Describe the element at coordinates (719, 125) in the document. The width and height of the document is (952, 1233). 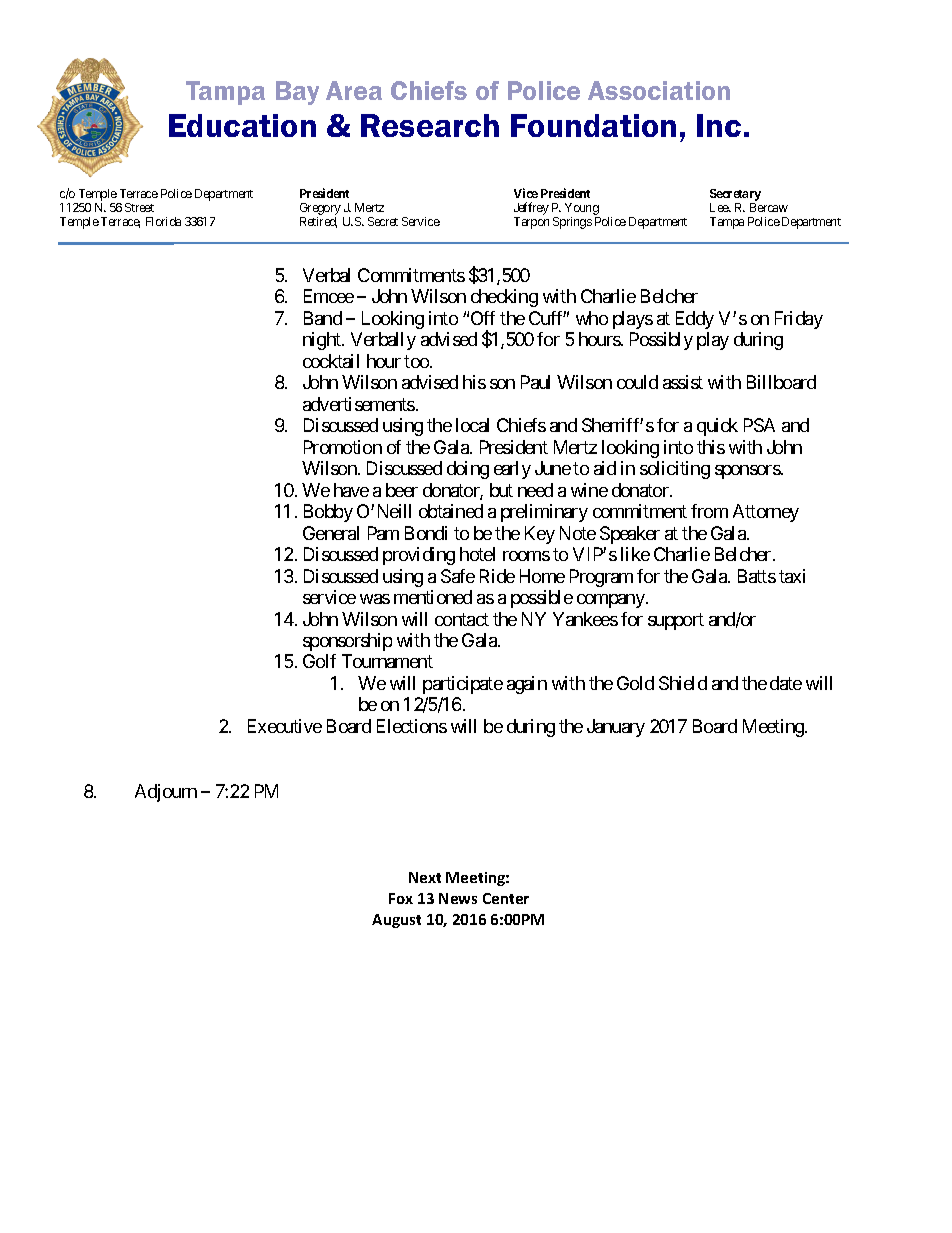
I see `Inc` at that location.
